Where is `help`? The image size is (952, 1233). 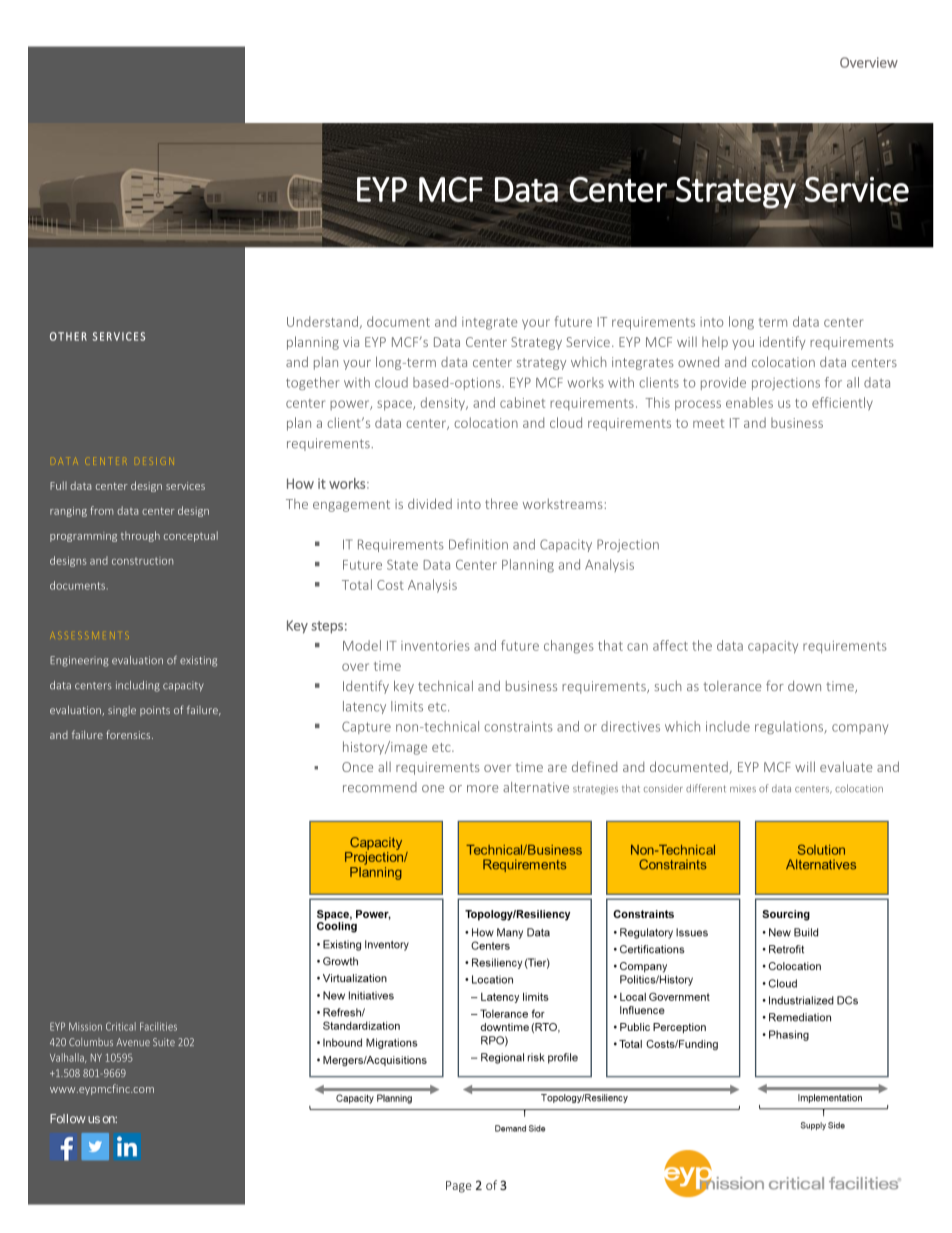
help is located at coordinates (715, 343).
